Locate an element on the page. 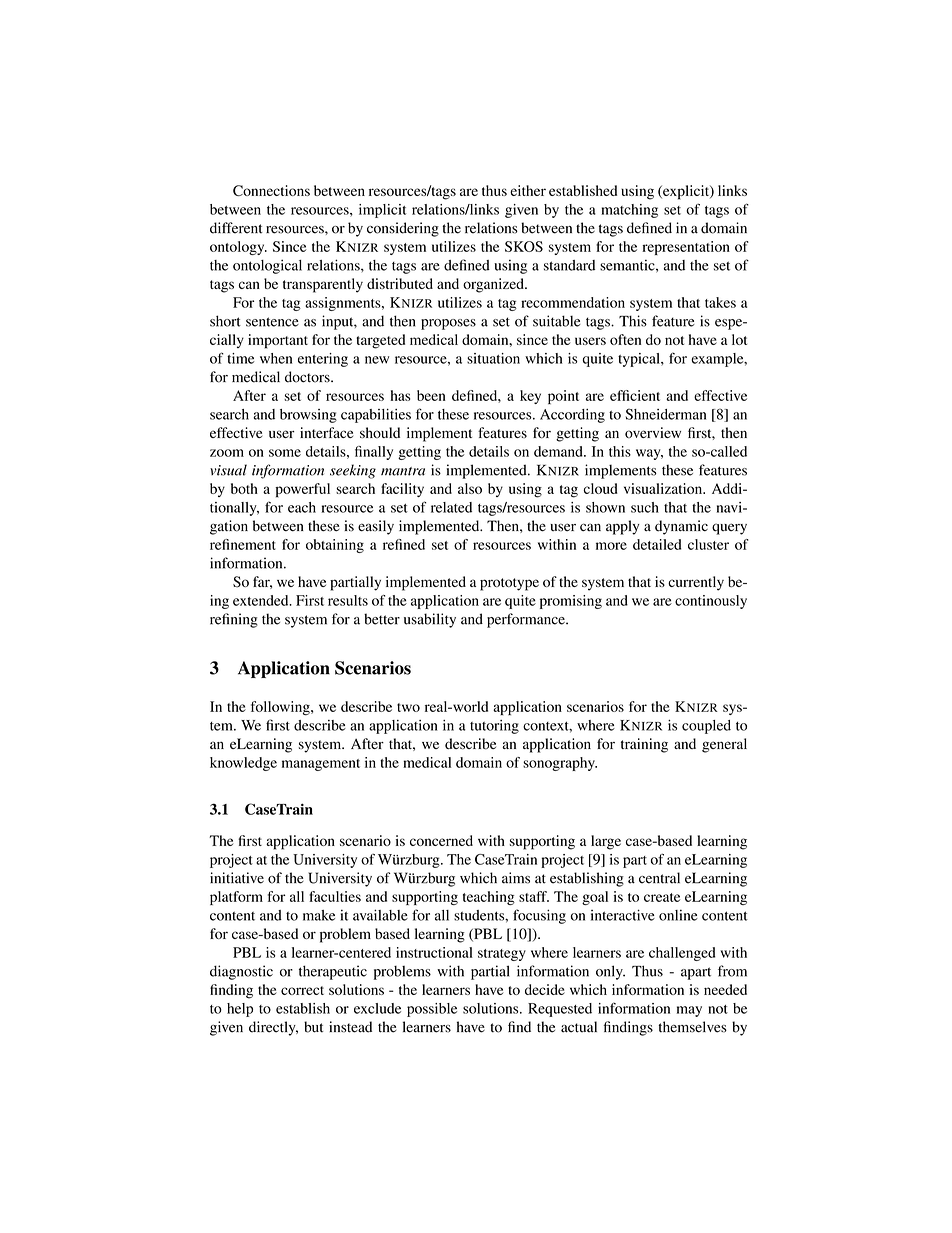 The height and width of the document is (1233, 952). representation is located at coordinates (686, 248).
